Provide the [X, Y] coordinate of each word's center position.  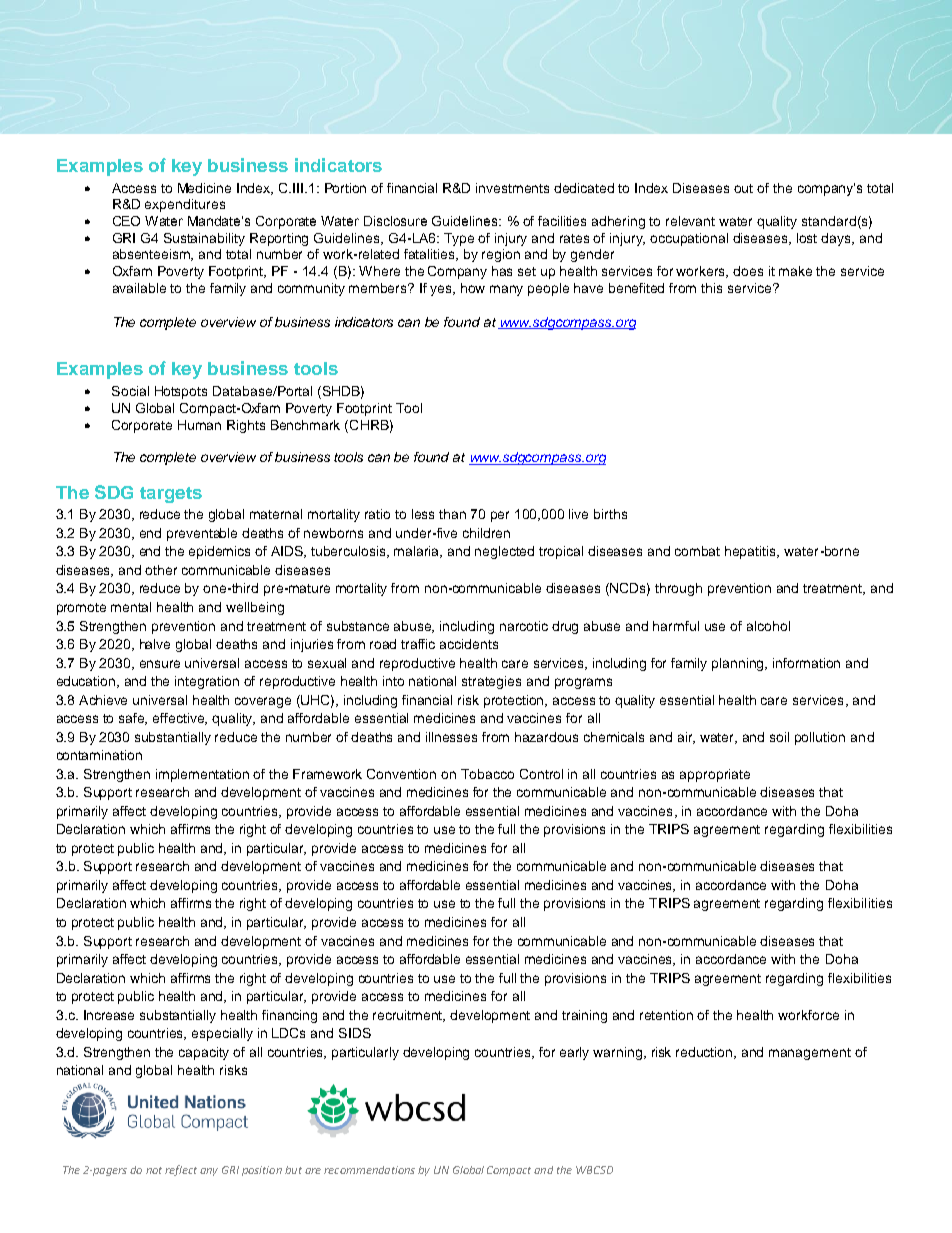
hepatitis [752, 552]
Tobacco [487, 774]
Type [459, 239]
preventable [202, 534]
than [452, 514]
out [743, 188]
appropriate [715, 775]
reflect [181, 1170]
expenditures [185, 205]
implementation [202, 775]
